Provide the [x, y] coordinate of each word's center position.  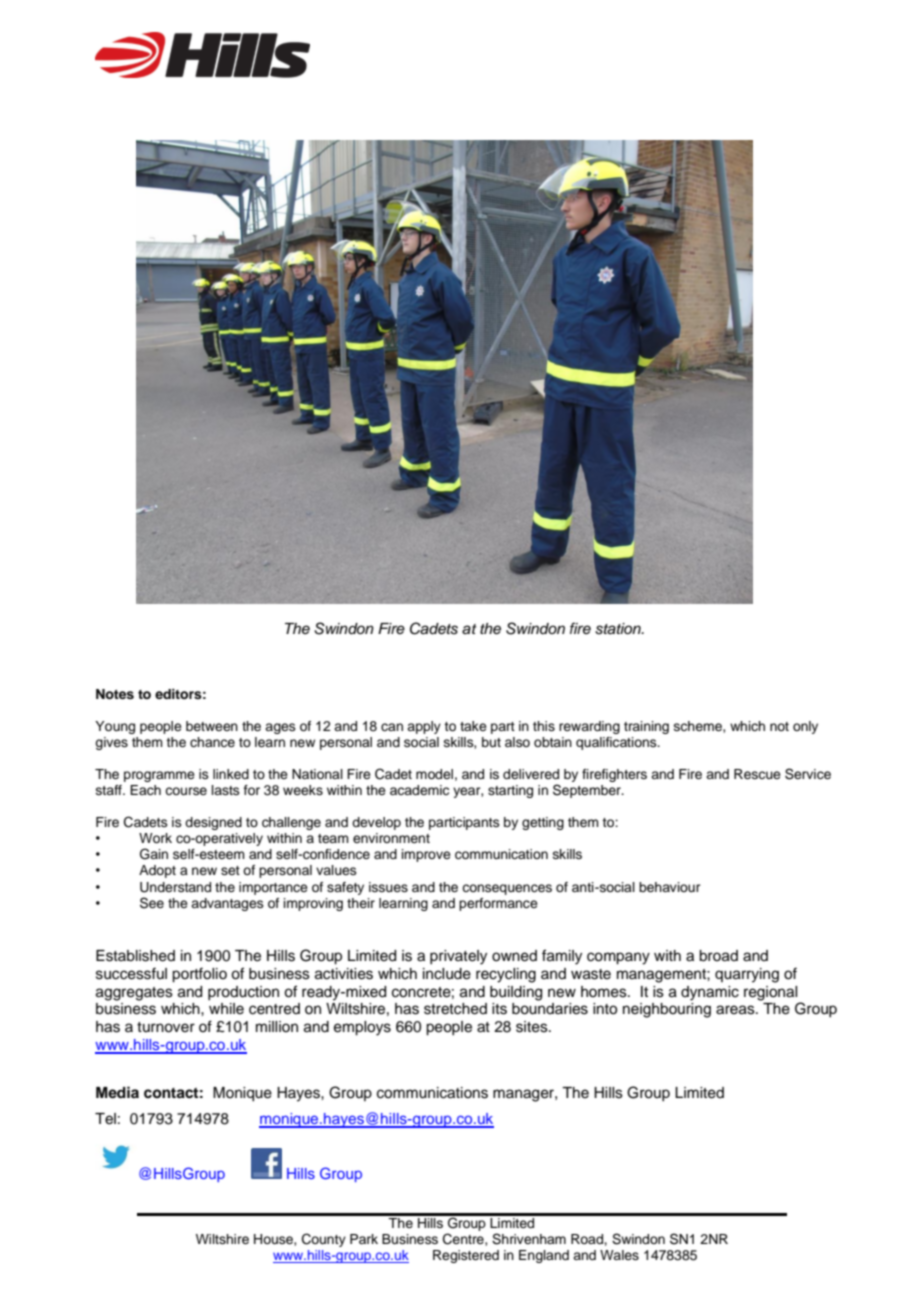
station [619, 629]
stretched [455, 1009]
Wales [619, 1255]
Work [155, 838]
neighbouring [667, 1010]
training [646, 727]
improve [426, 855]
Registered [466, 1256]
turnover [166, 1027]
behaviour [670, 887]
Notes [115, 694]
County [324, 1240]
